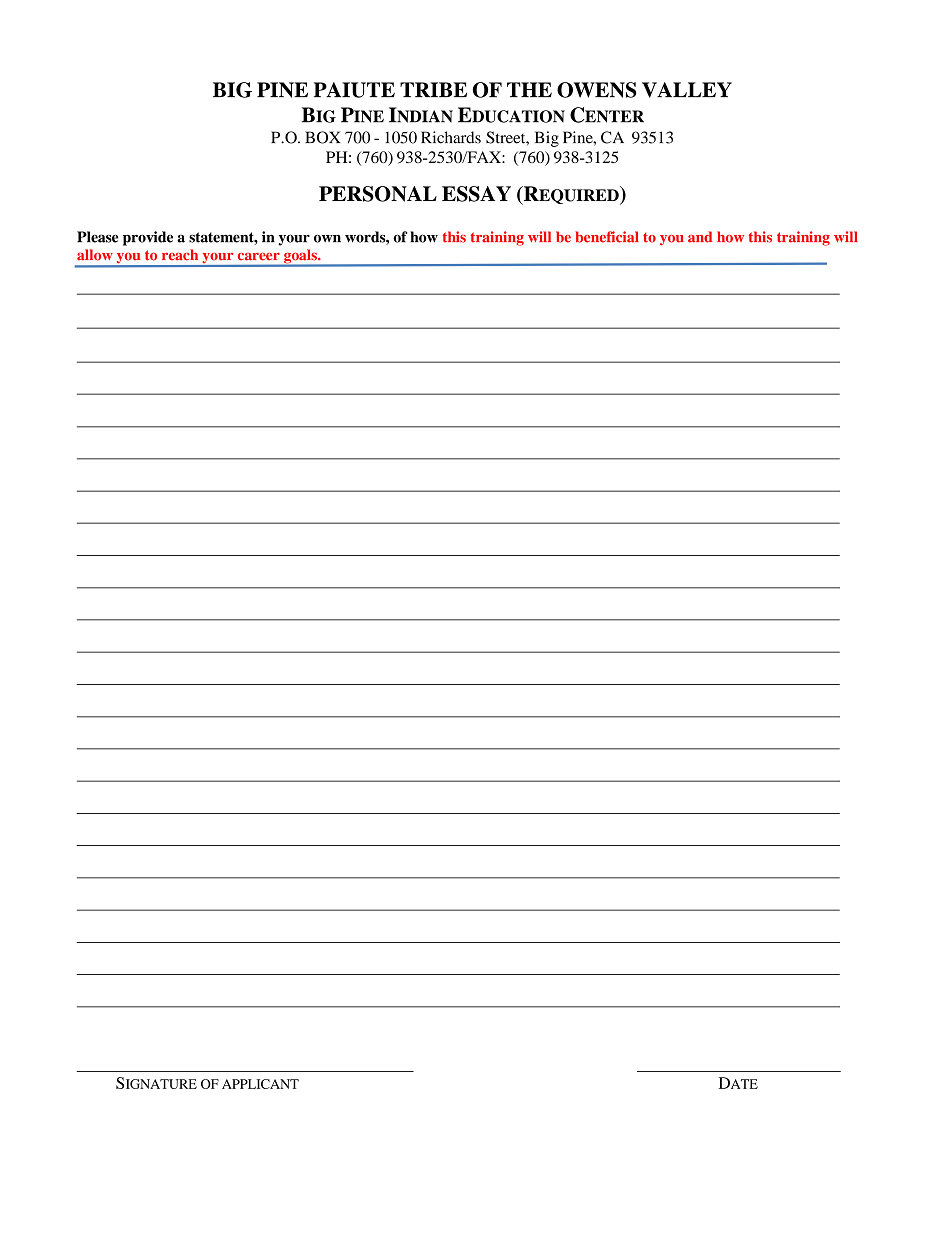 This page has height=1233, width=952. What do you see at coordinates (148, 238) in the page?
I see `provide` at bounding box center [148, 238].
